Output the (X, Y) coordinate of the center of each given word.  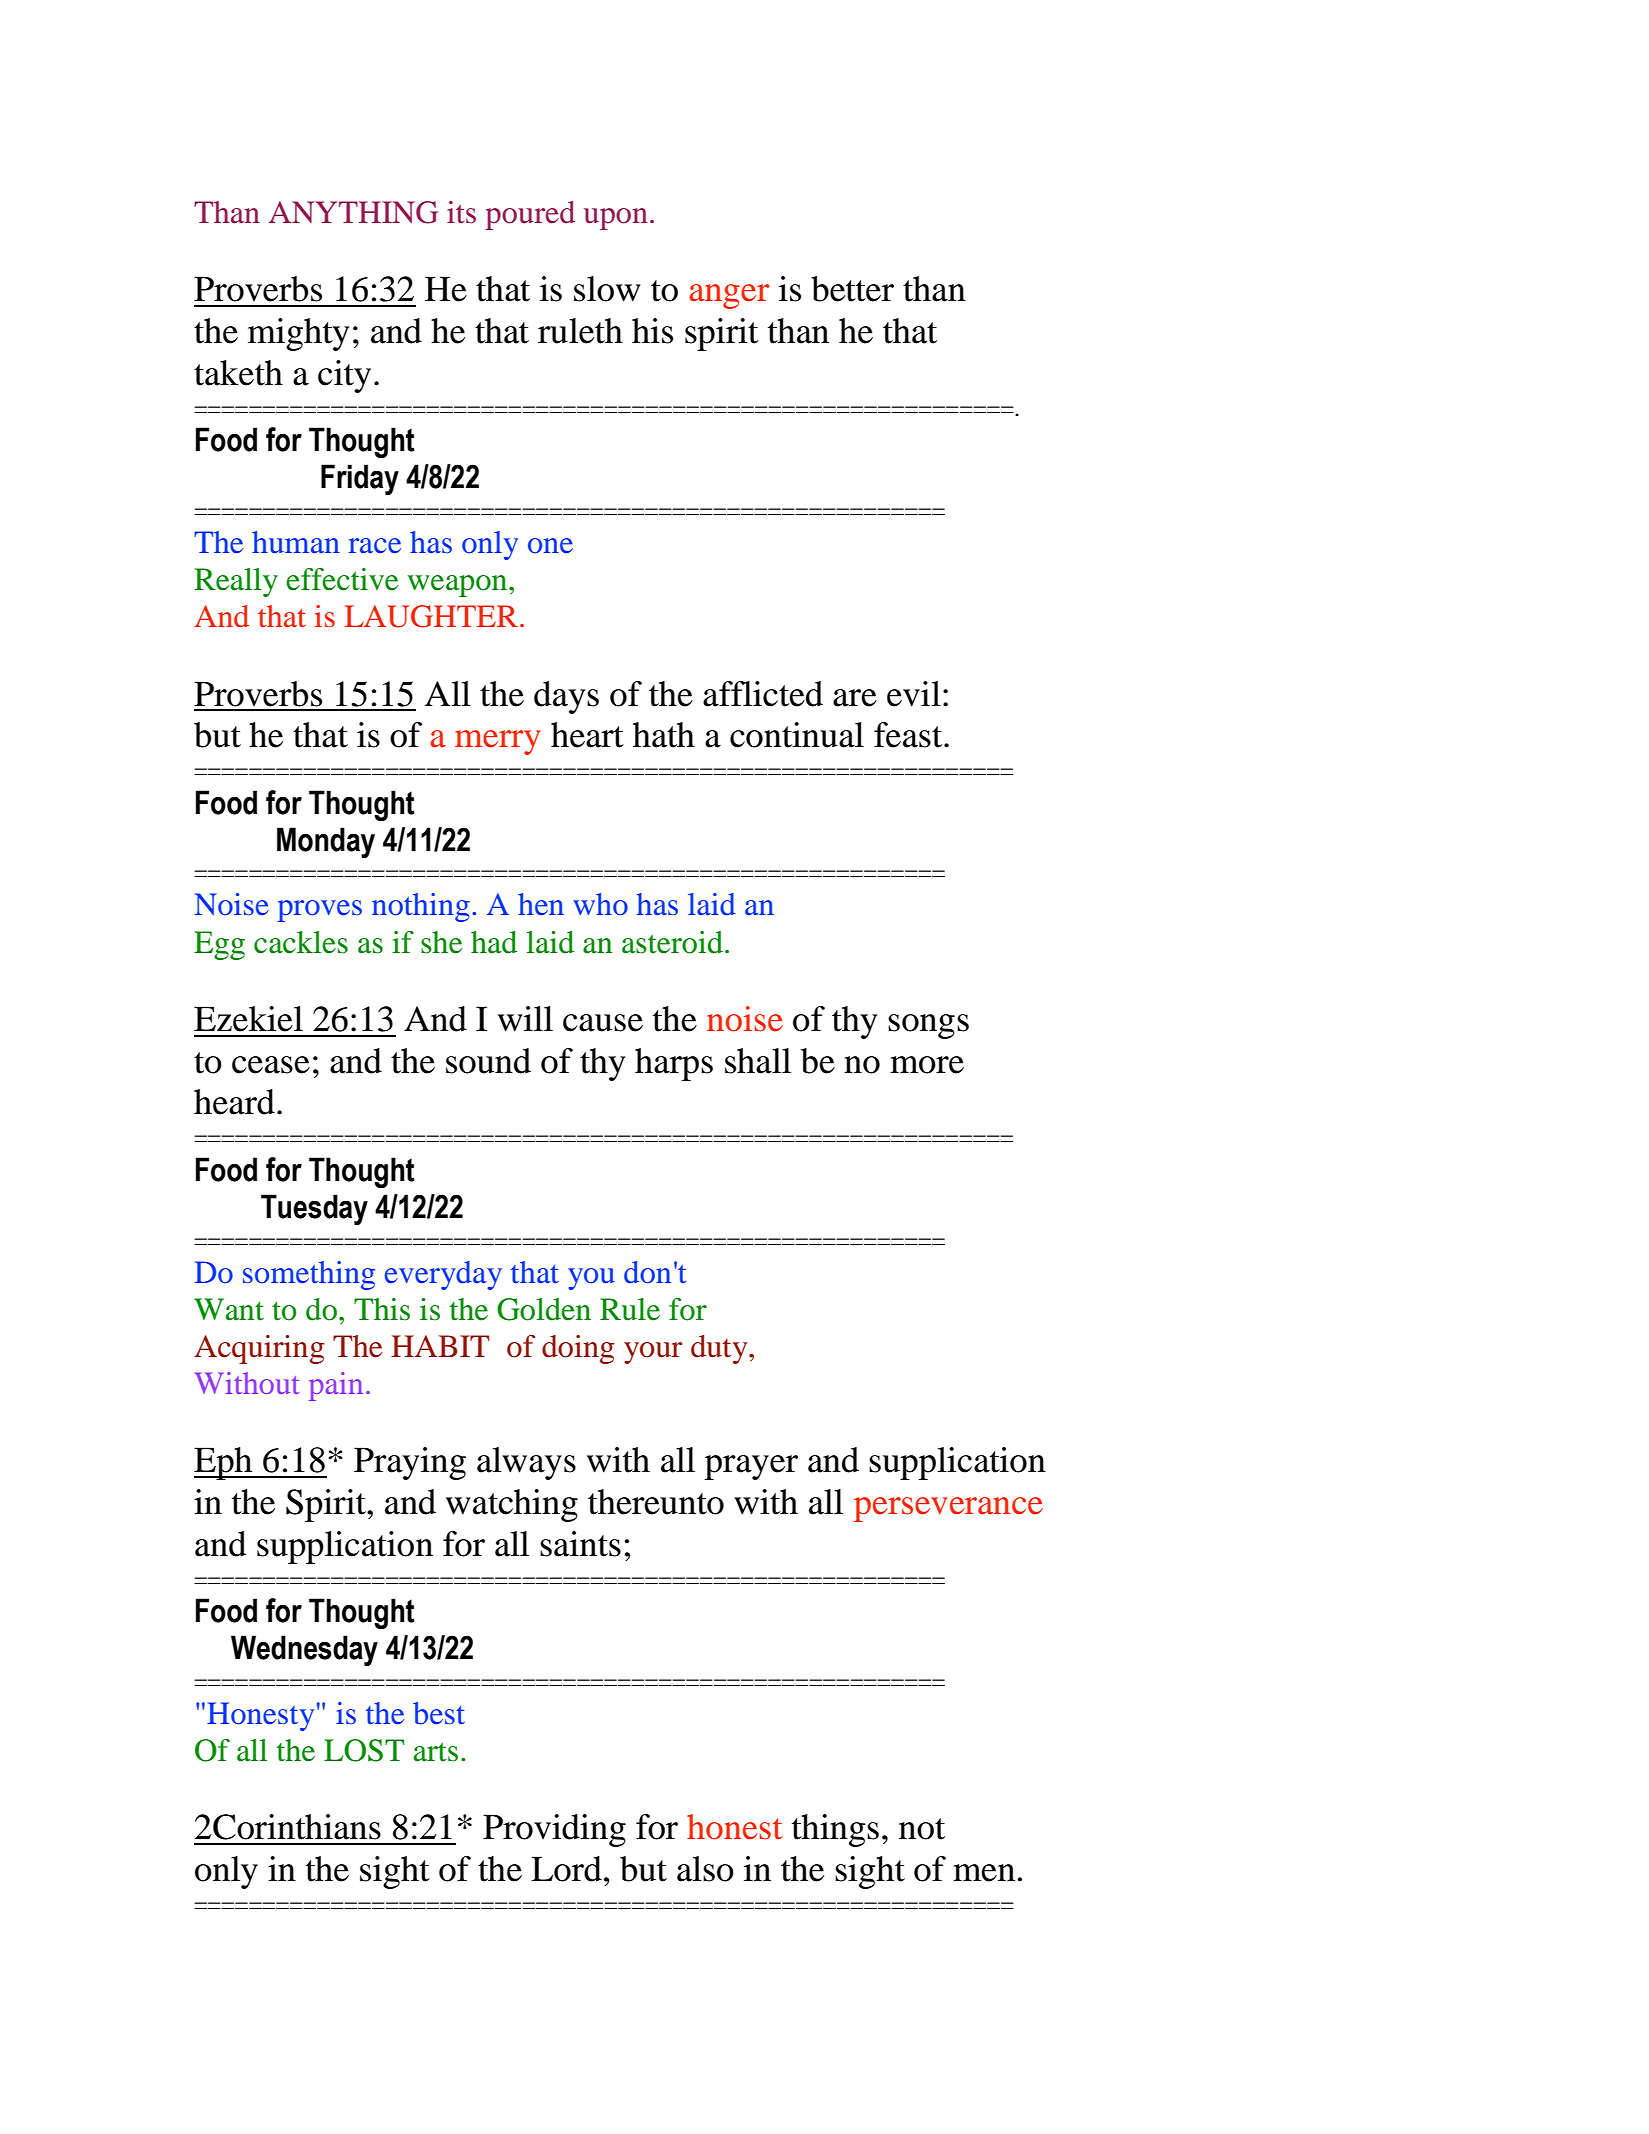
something (309, 1275)
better (852, 289)
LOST (364, 1750)
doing (578, 1349)
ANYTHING (353, 212)
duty (720, 1349)
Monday (326, 842)
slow (607, 289)
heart (587, 735)
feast (909, 735)
